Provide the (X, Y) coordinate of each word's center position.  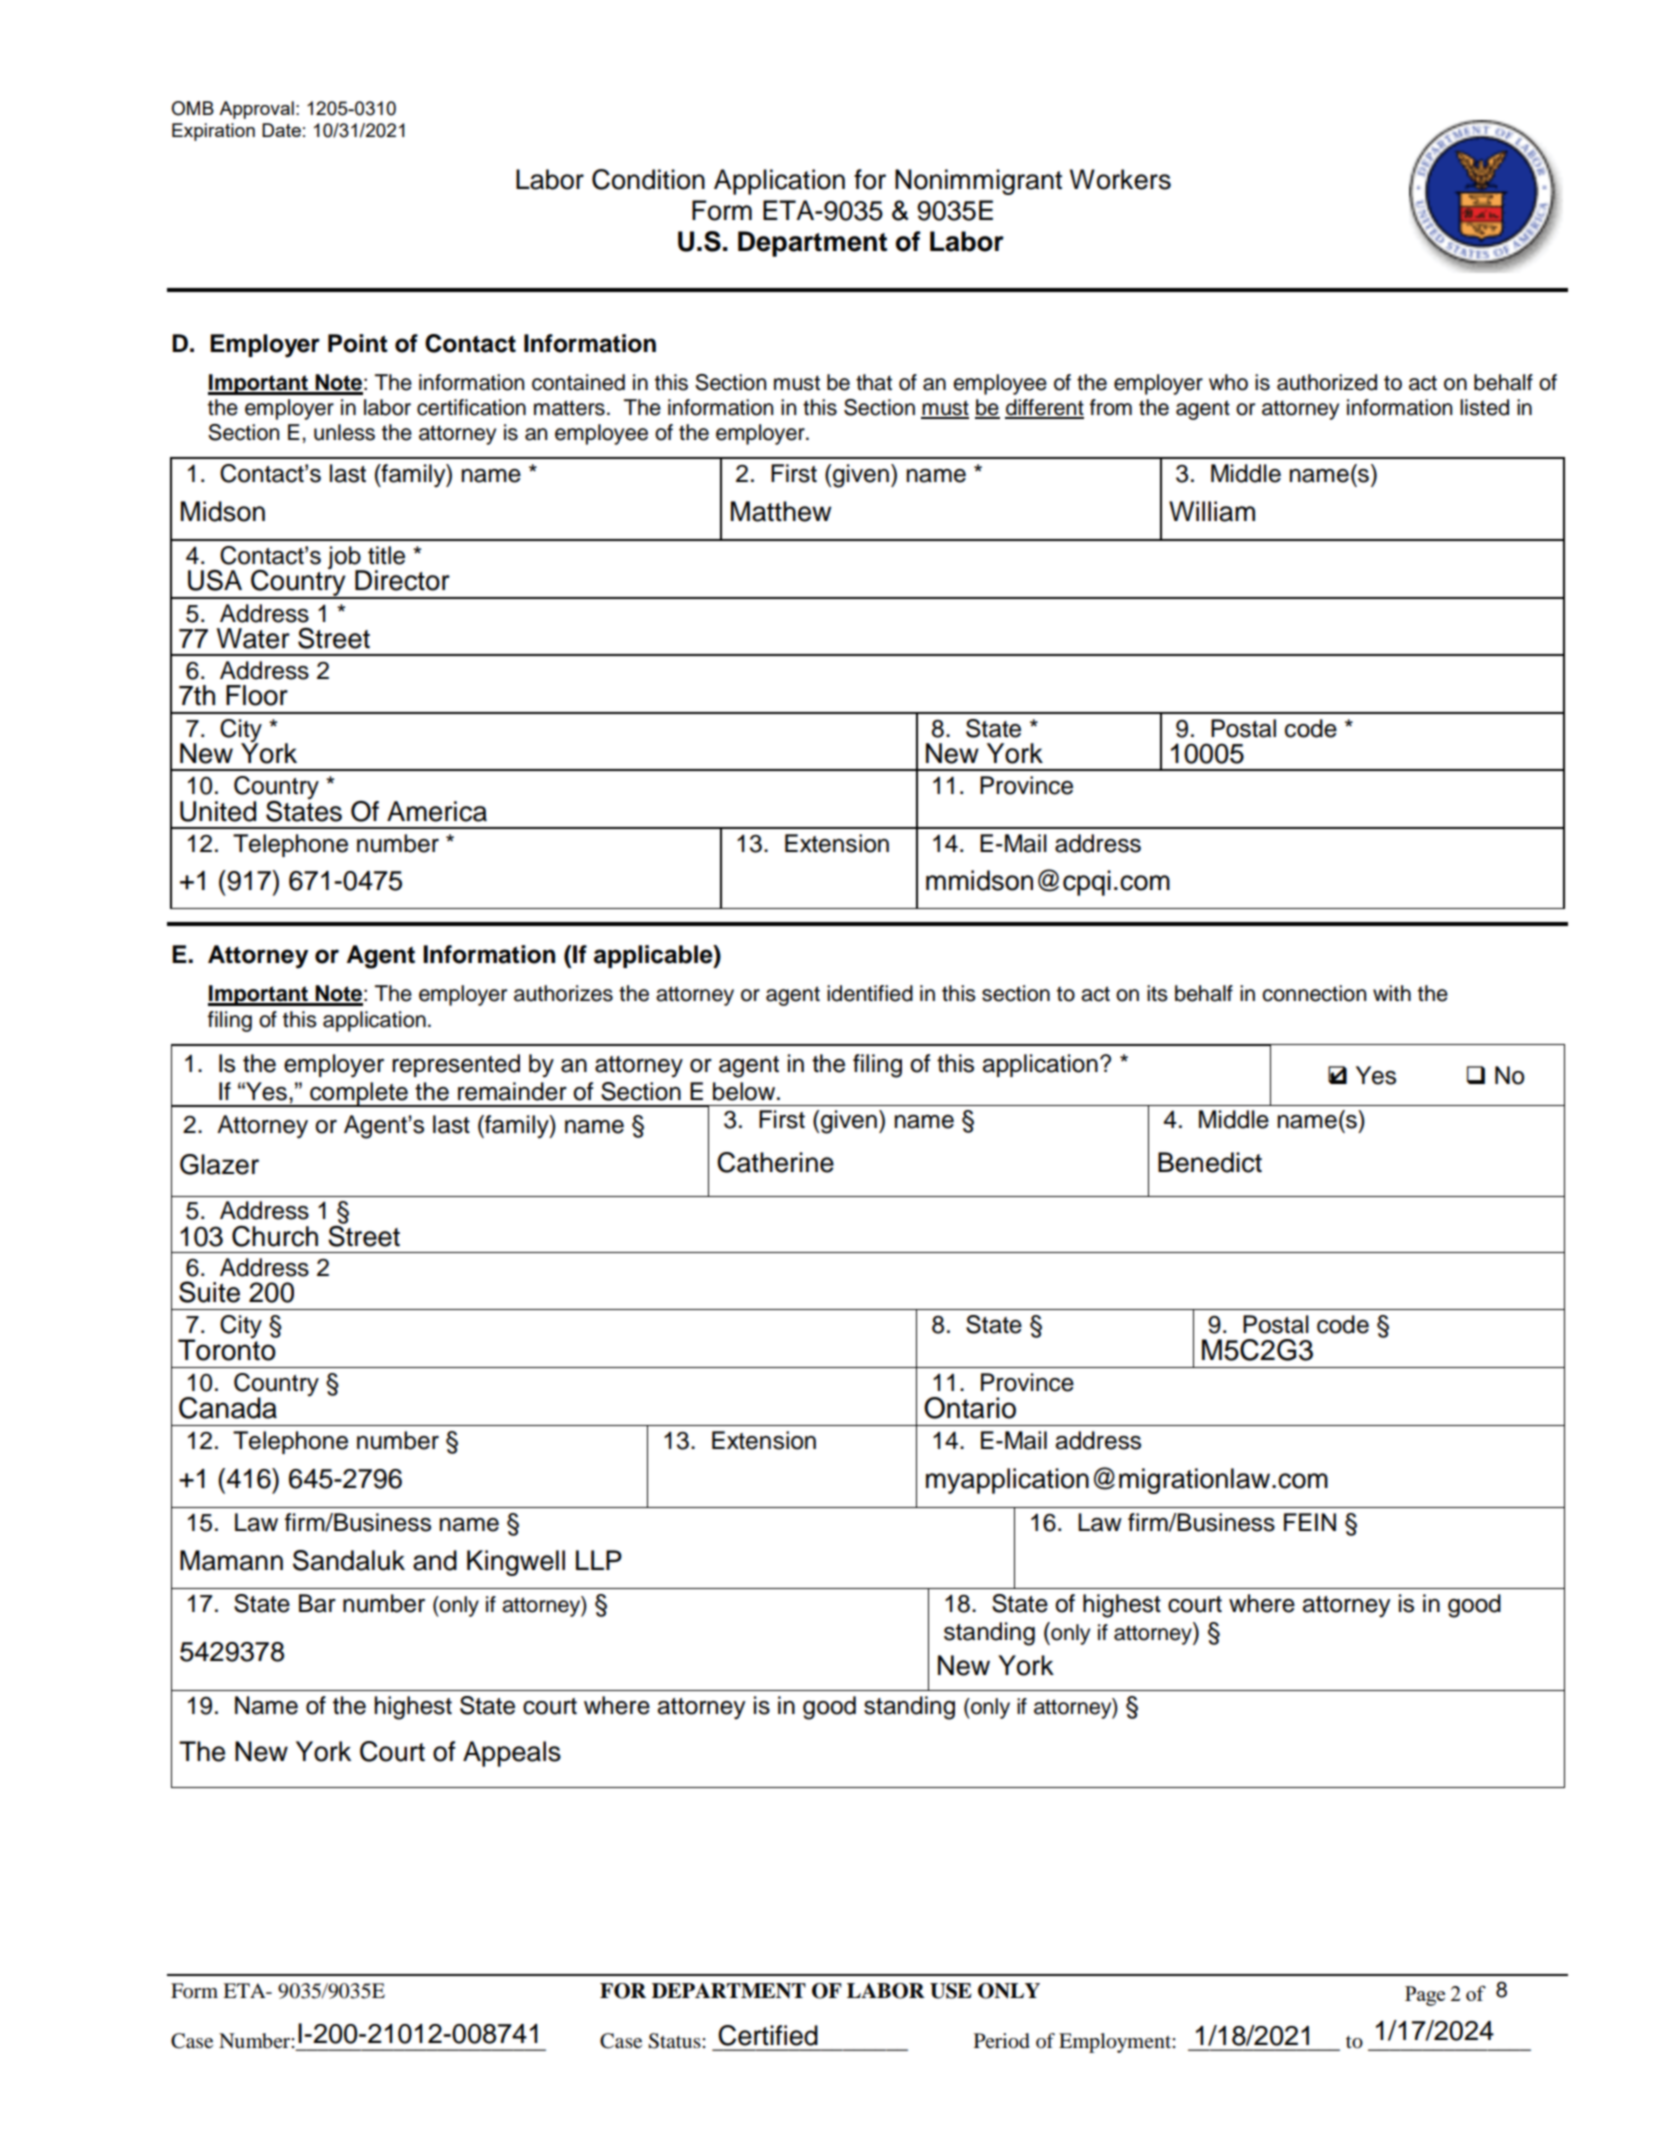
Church (275, 1236)
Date (281, 130)
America (437, 811)
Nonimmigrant (978, 182)
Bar (317, 1603)
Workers (1120, 179)
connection (1314, 993)
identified (870, 993)
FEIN (1310, 1522)
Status (675, 2041)
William (1212, 511)
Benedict (1210, 1162)
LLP (599, 1560)
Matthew (781, 511)
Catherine (775, 1162)
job (345, 558)
